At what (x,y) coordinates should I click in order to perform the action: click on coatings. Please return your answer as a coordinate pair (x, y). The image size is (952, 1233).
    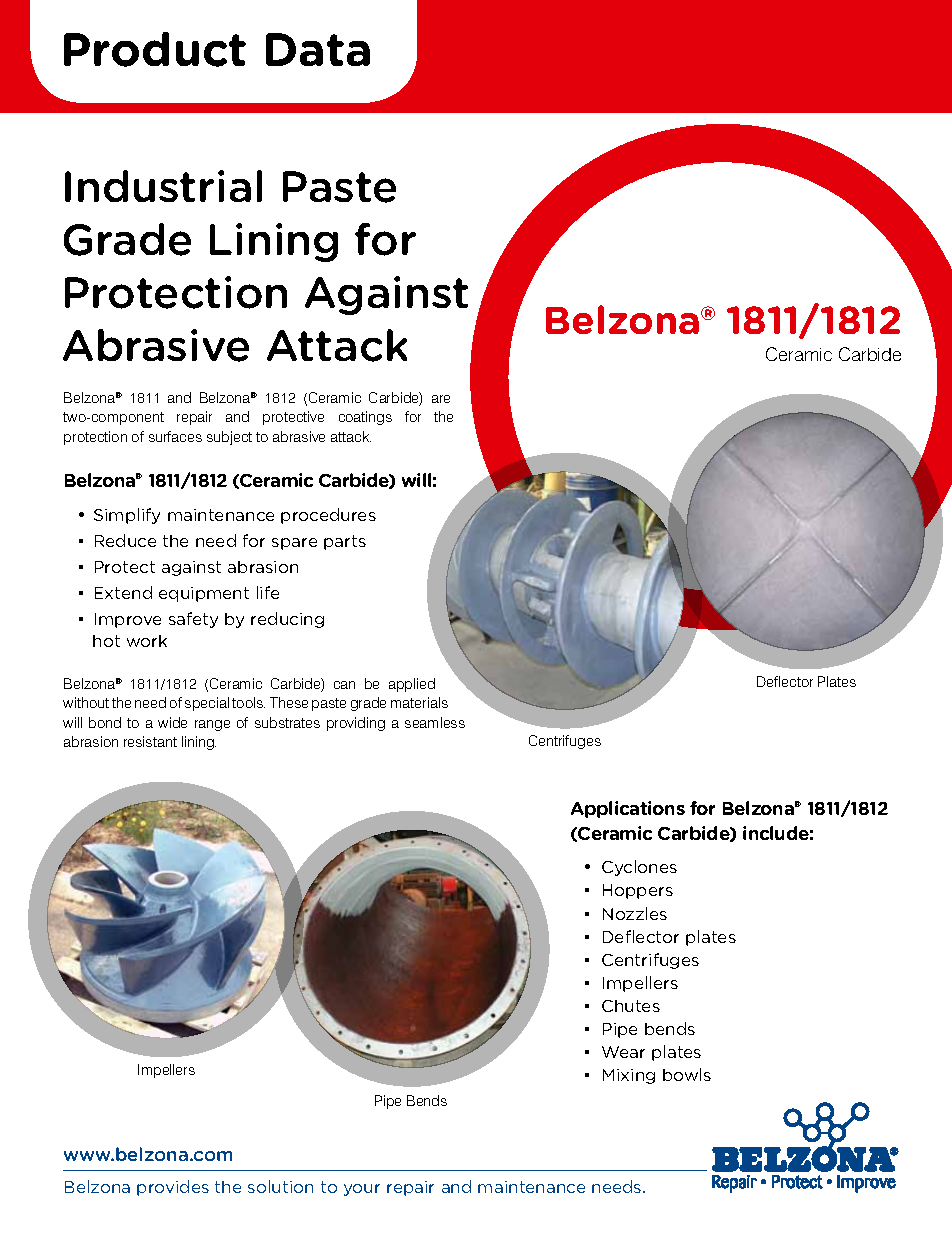
    Looking at the image, I should click on (365, 418).
